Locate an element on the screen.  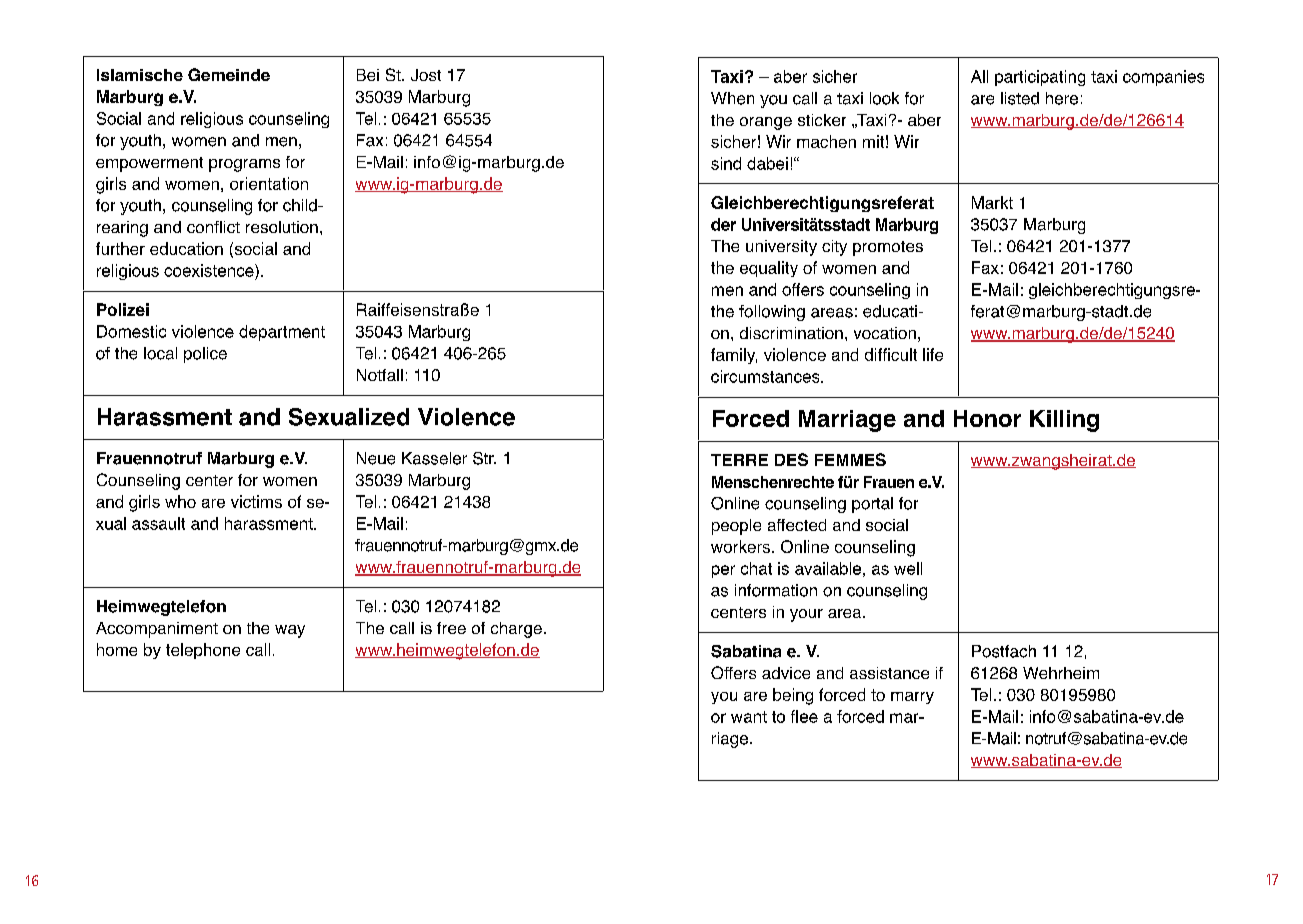
programs is located at coordinates (244, 165).
